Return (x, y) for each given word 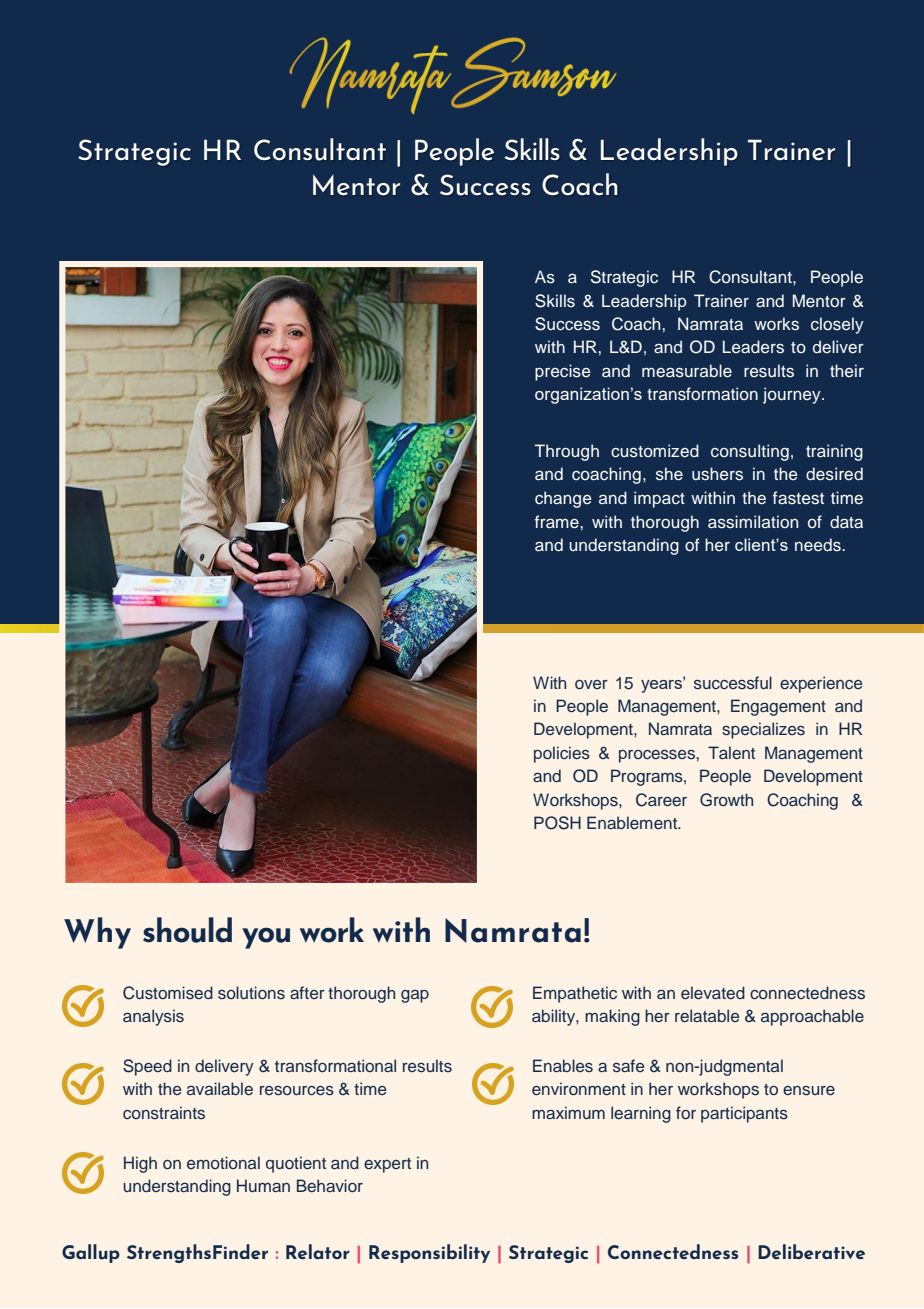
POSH (557, 823)
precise (562, 372)
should (187, 930)
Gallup (91, 1253)
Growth (726, 800)
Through (567, 452)
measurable (687, 371)
